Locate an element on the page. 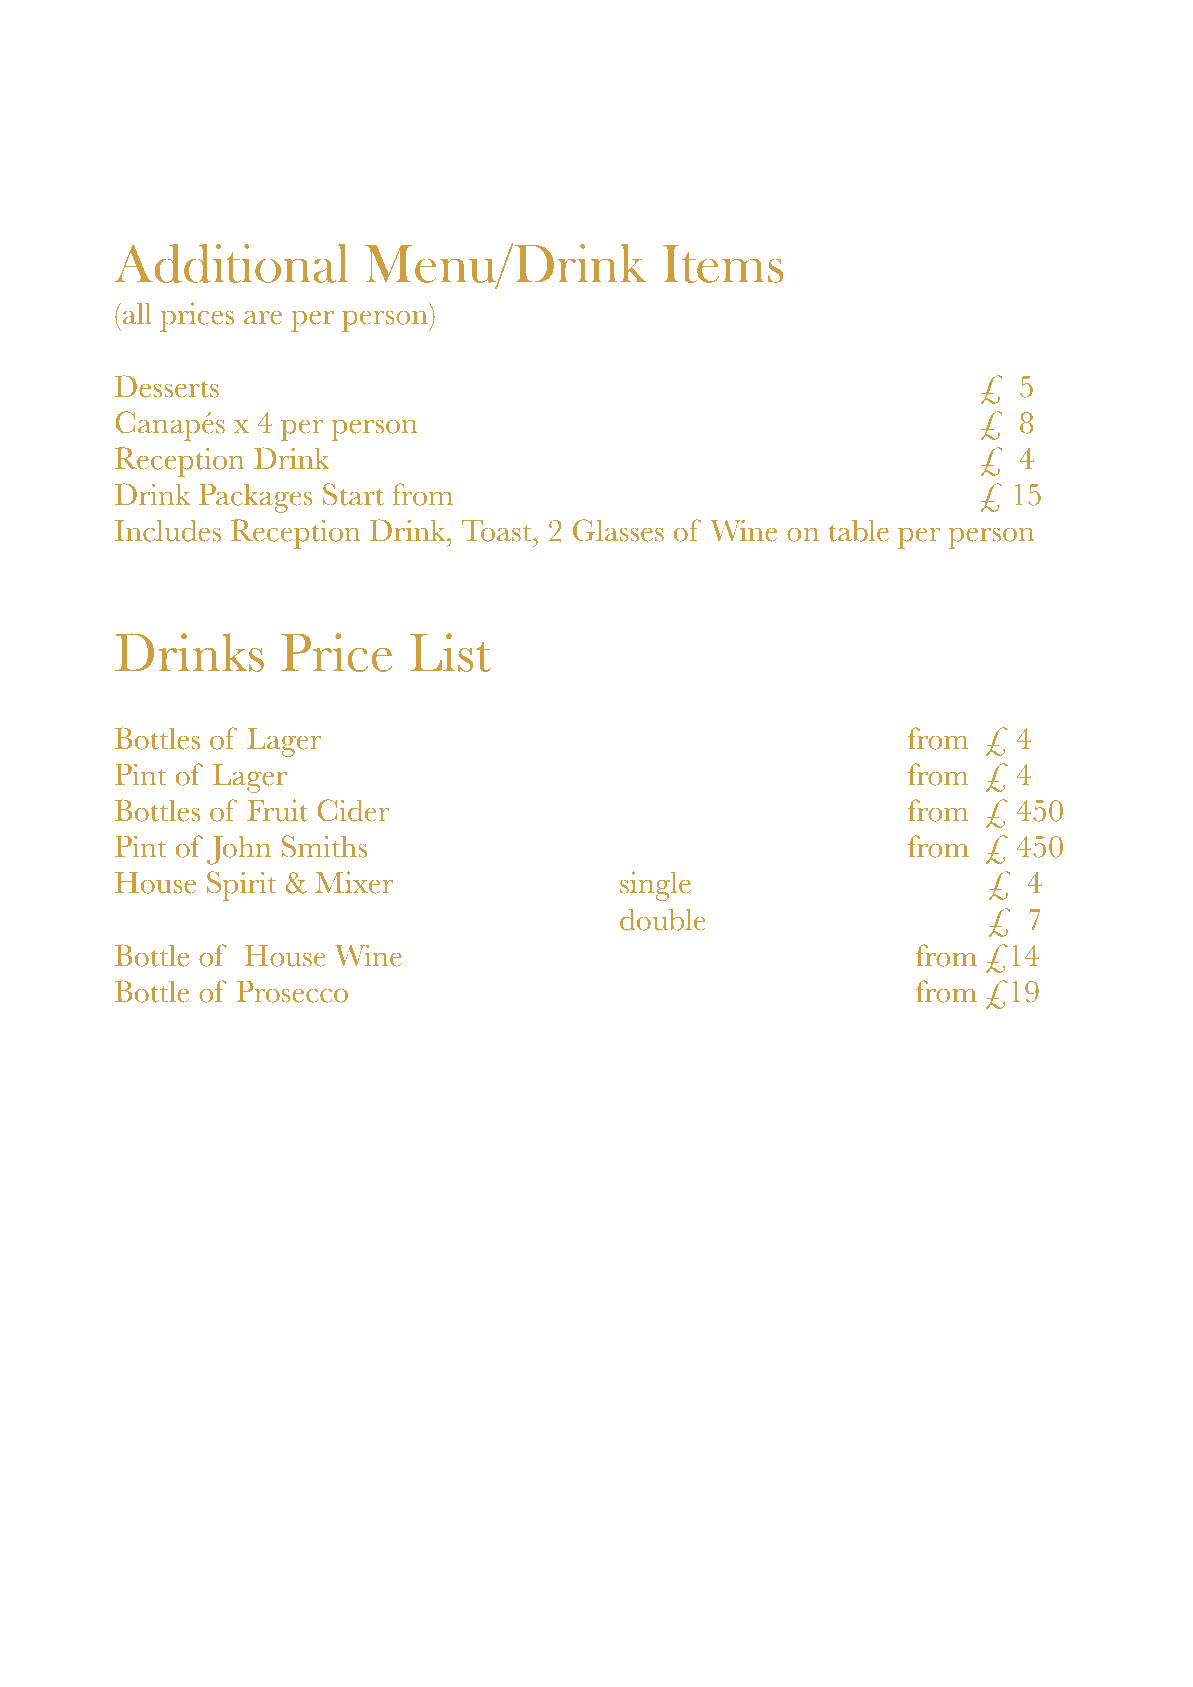 This image has height=1687, width=1193. Glasses is located at coordinates (618, 530).
